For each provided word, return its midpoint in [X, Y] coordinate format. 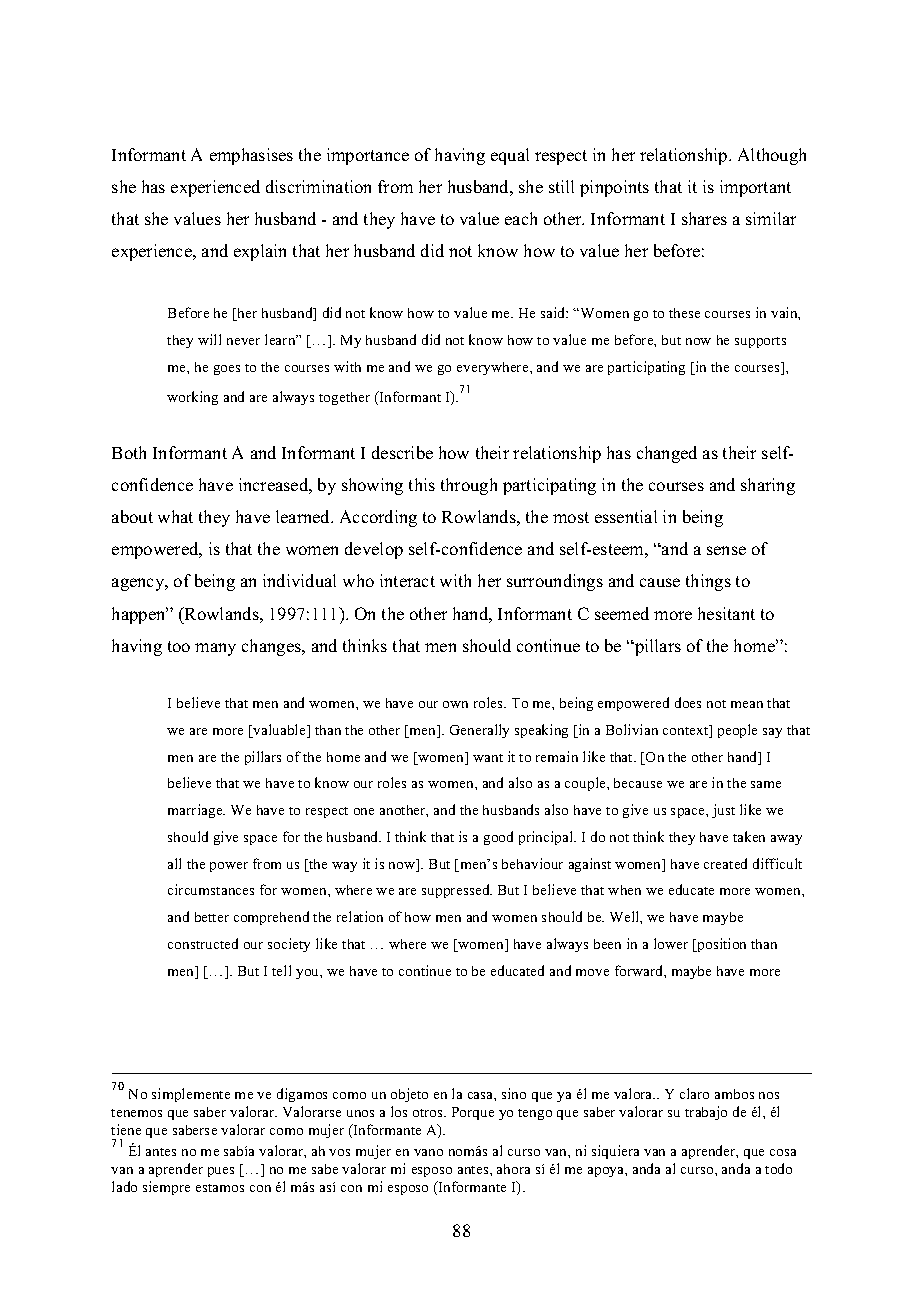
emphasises [251, 156]
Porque [473, 1113]
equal [510, 156]
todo [778, 1168]
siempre [166, 1188]
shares [704, 218]
